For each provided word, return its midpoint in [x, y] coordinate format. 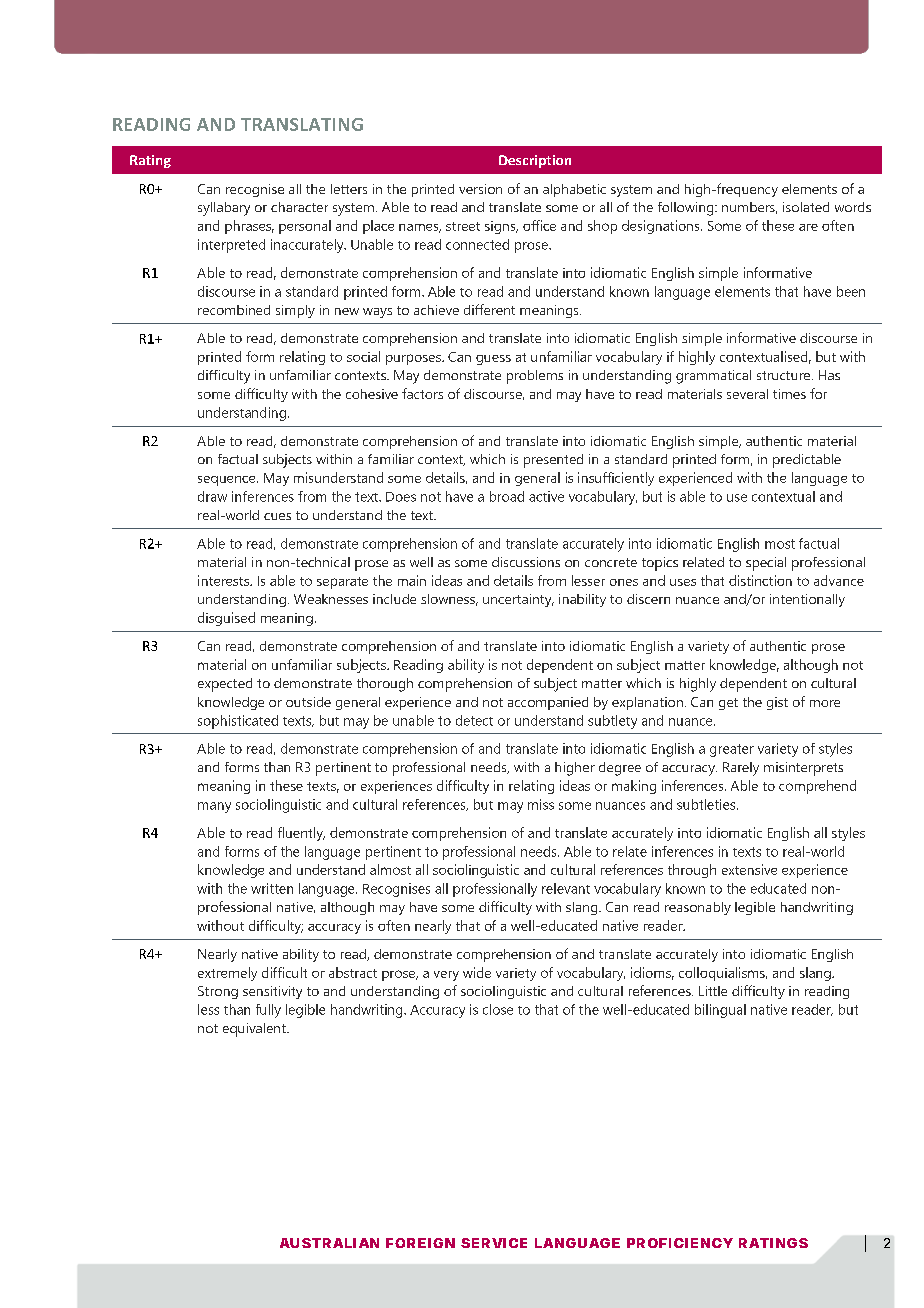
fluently [301, 834]
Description [535, 161]
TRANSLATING [302, 124]
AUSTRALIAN [329, 1243]
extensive [749, 869]
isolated [806, 207]
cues [277, 516]
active [546, 496]
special [766, 564]
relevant [566, 888]
